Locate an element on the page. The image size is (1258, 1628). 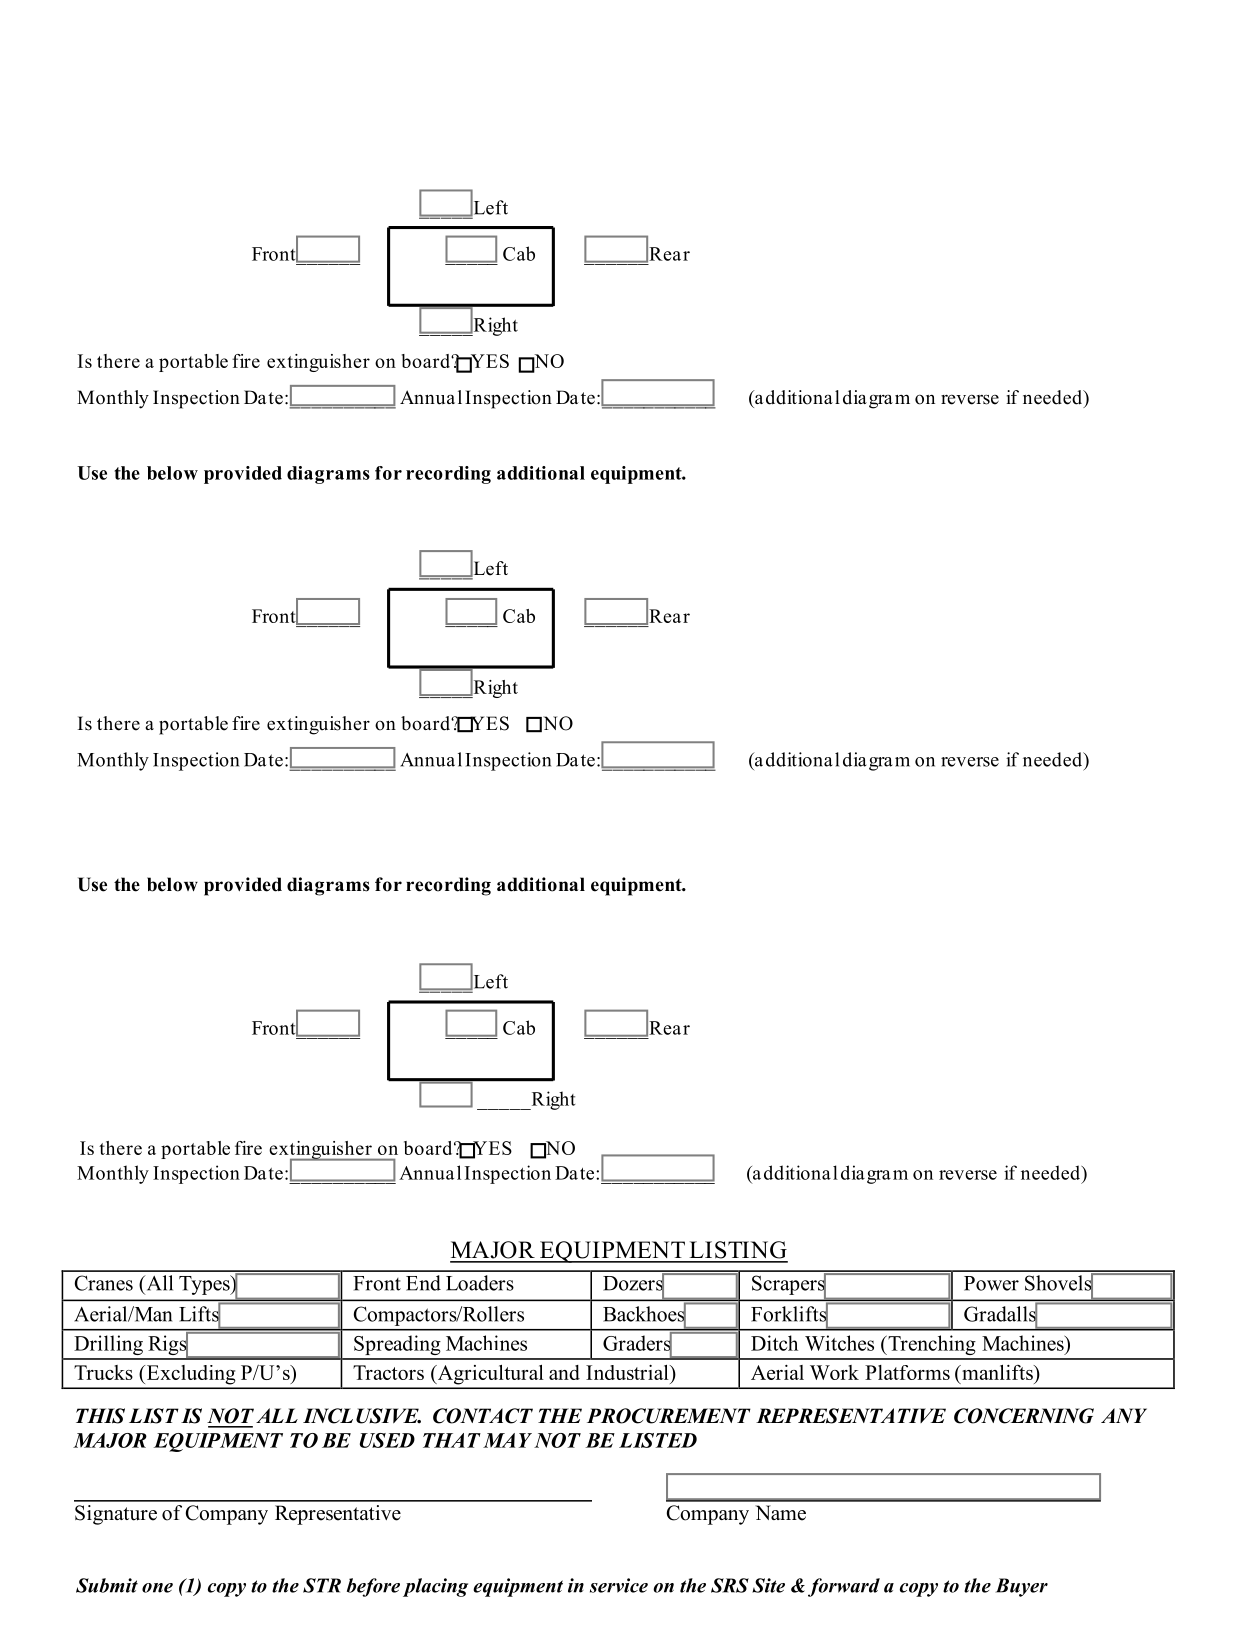
Loaders is located at coordinates (480, 1283).
